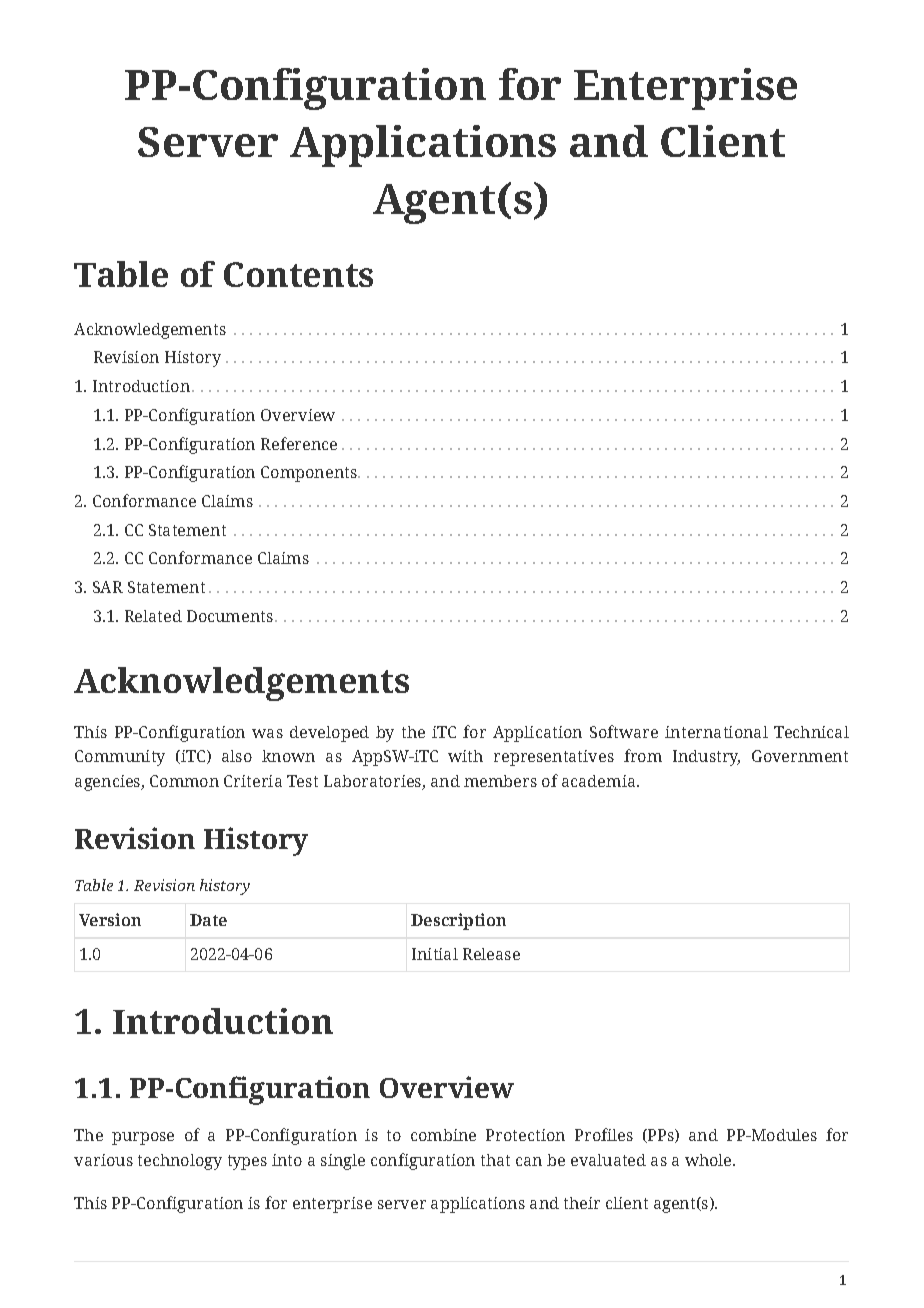 The image size is (924, 1308). What do you see at coordinates (458, 921) in the document?
I see `Description` at bounding box center [458, 921].
